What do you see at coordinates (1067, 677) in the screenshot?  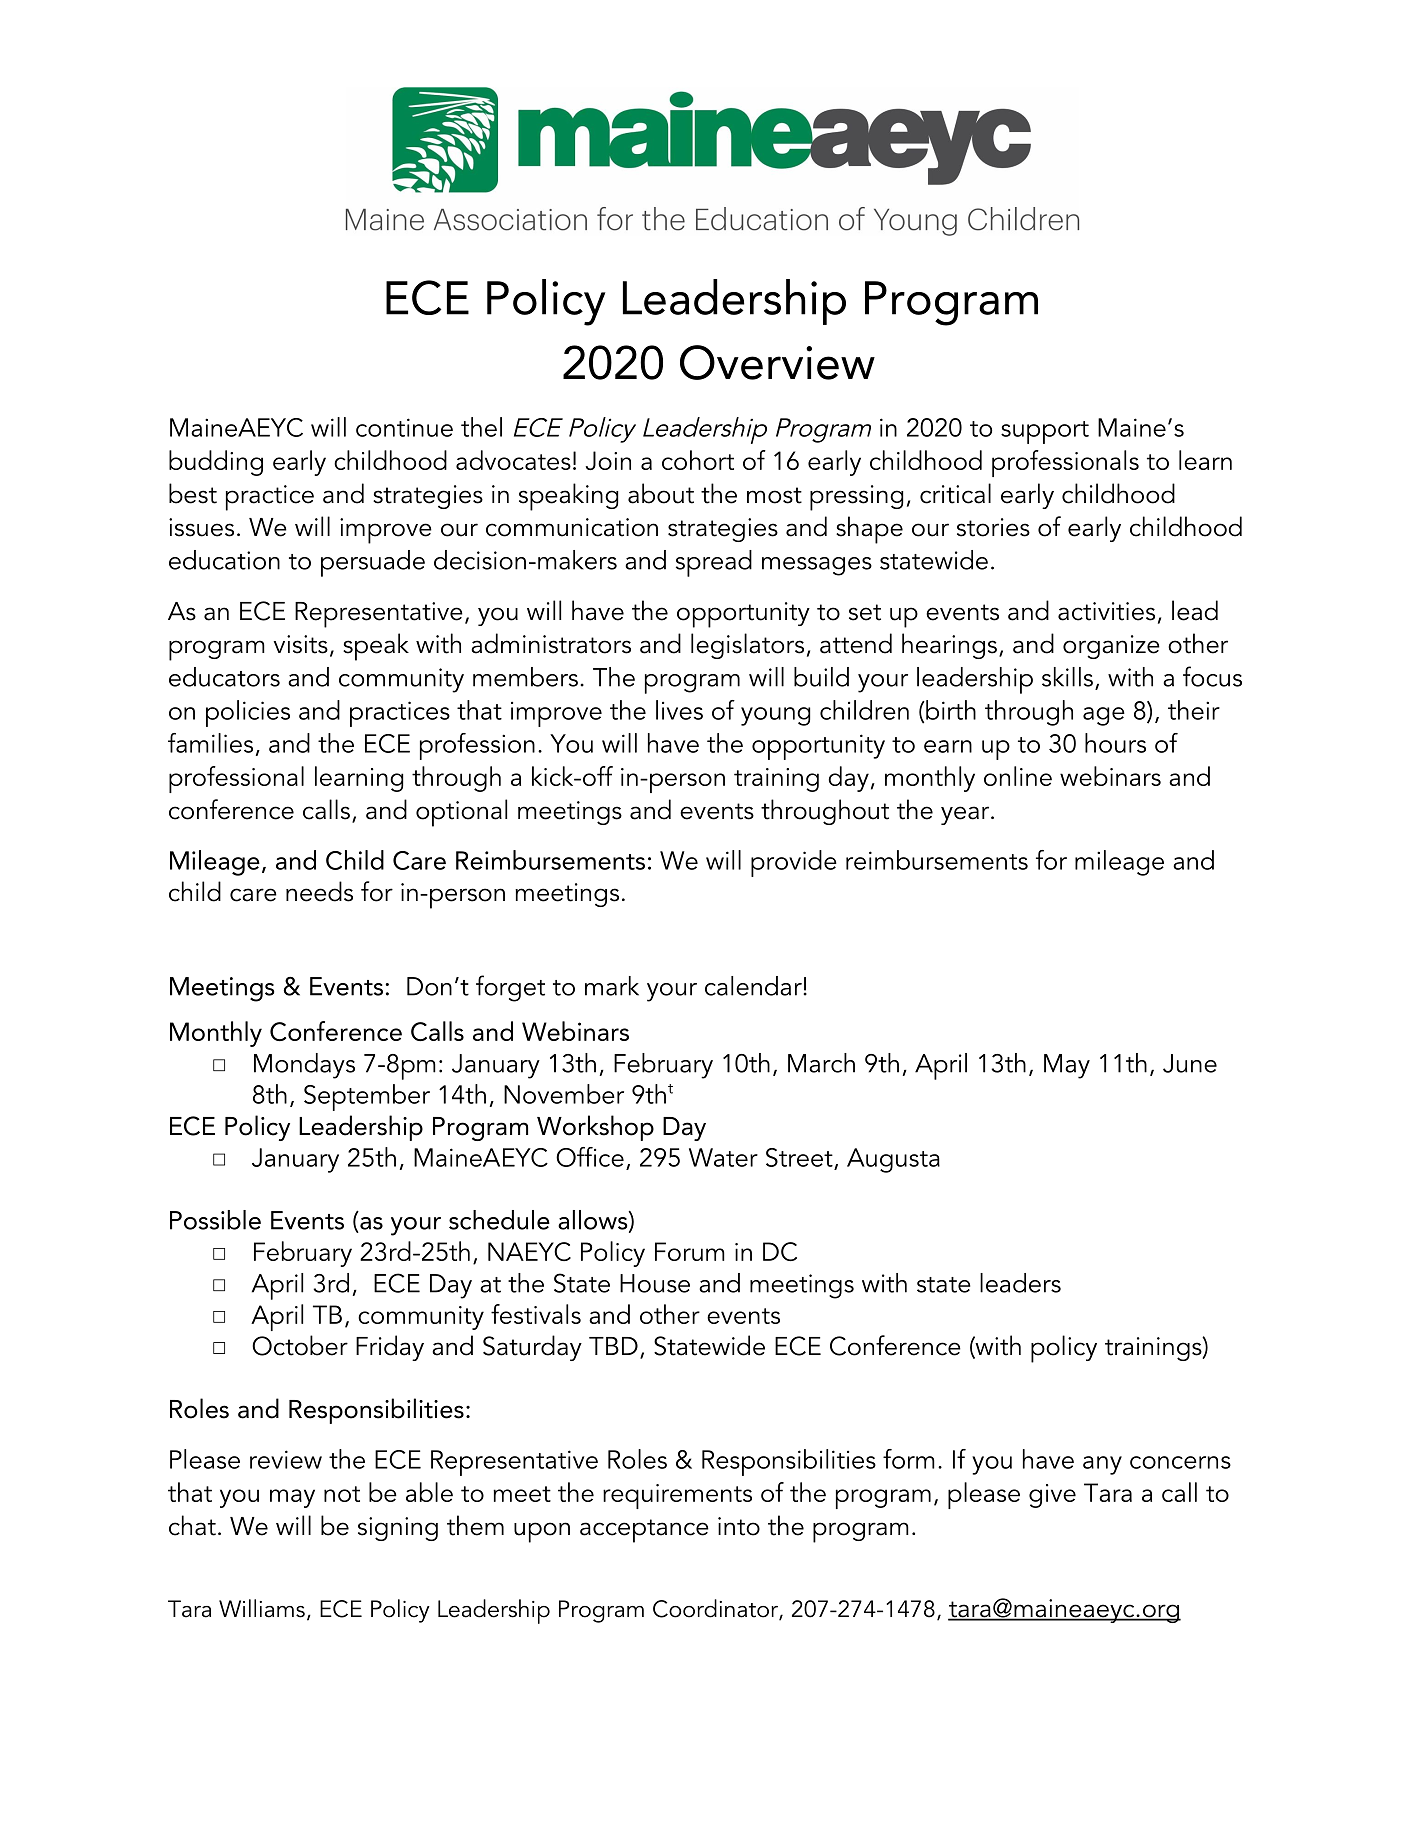 I see `skills` at bounding box center [1067, 677].
